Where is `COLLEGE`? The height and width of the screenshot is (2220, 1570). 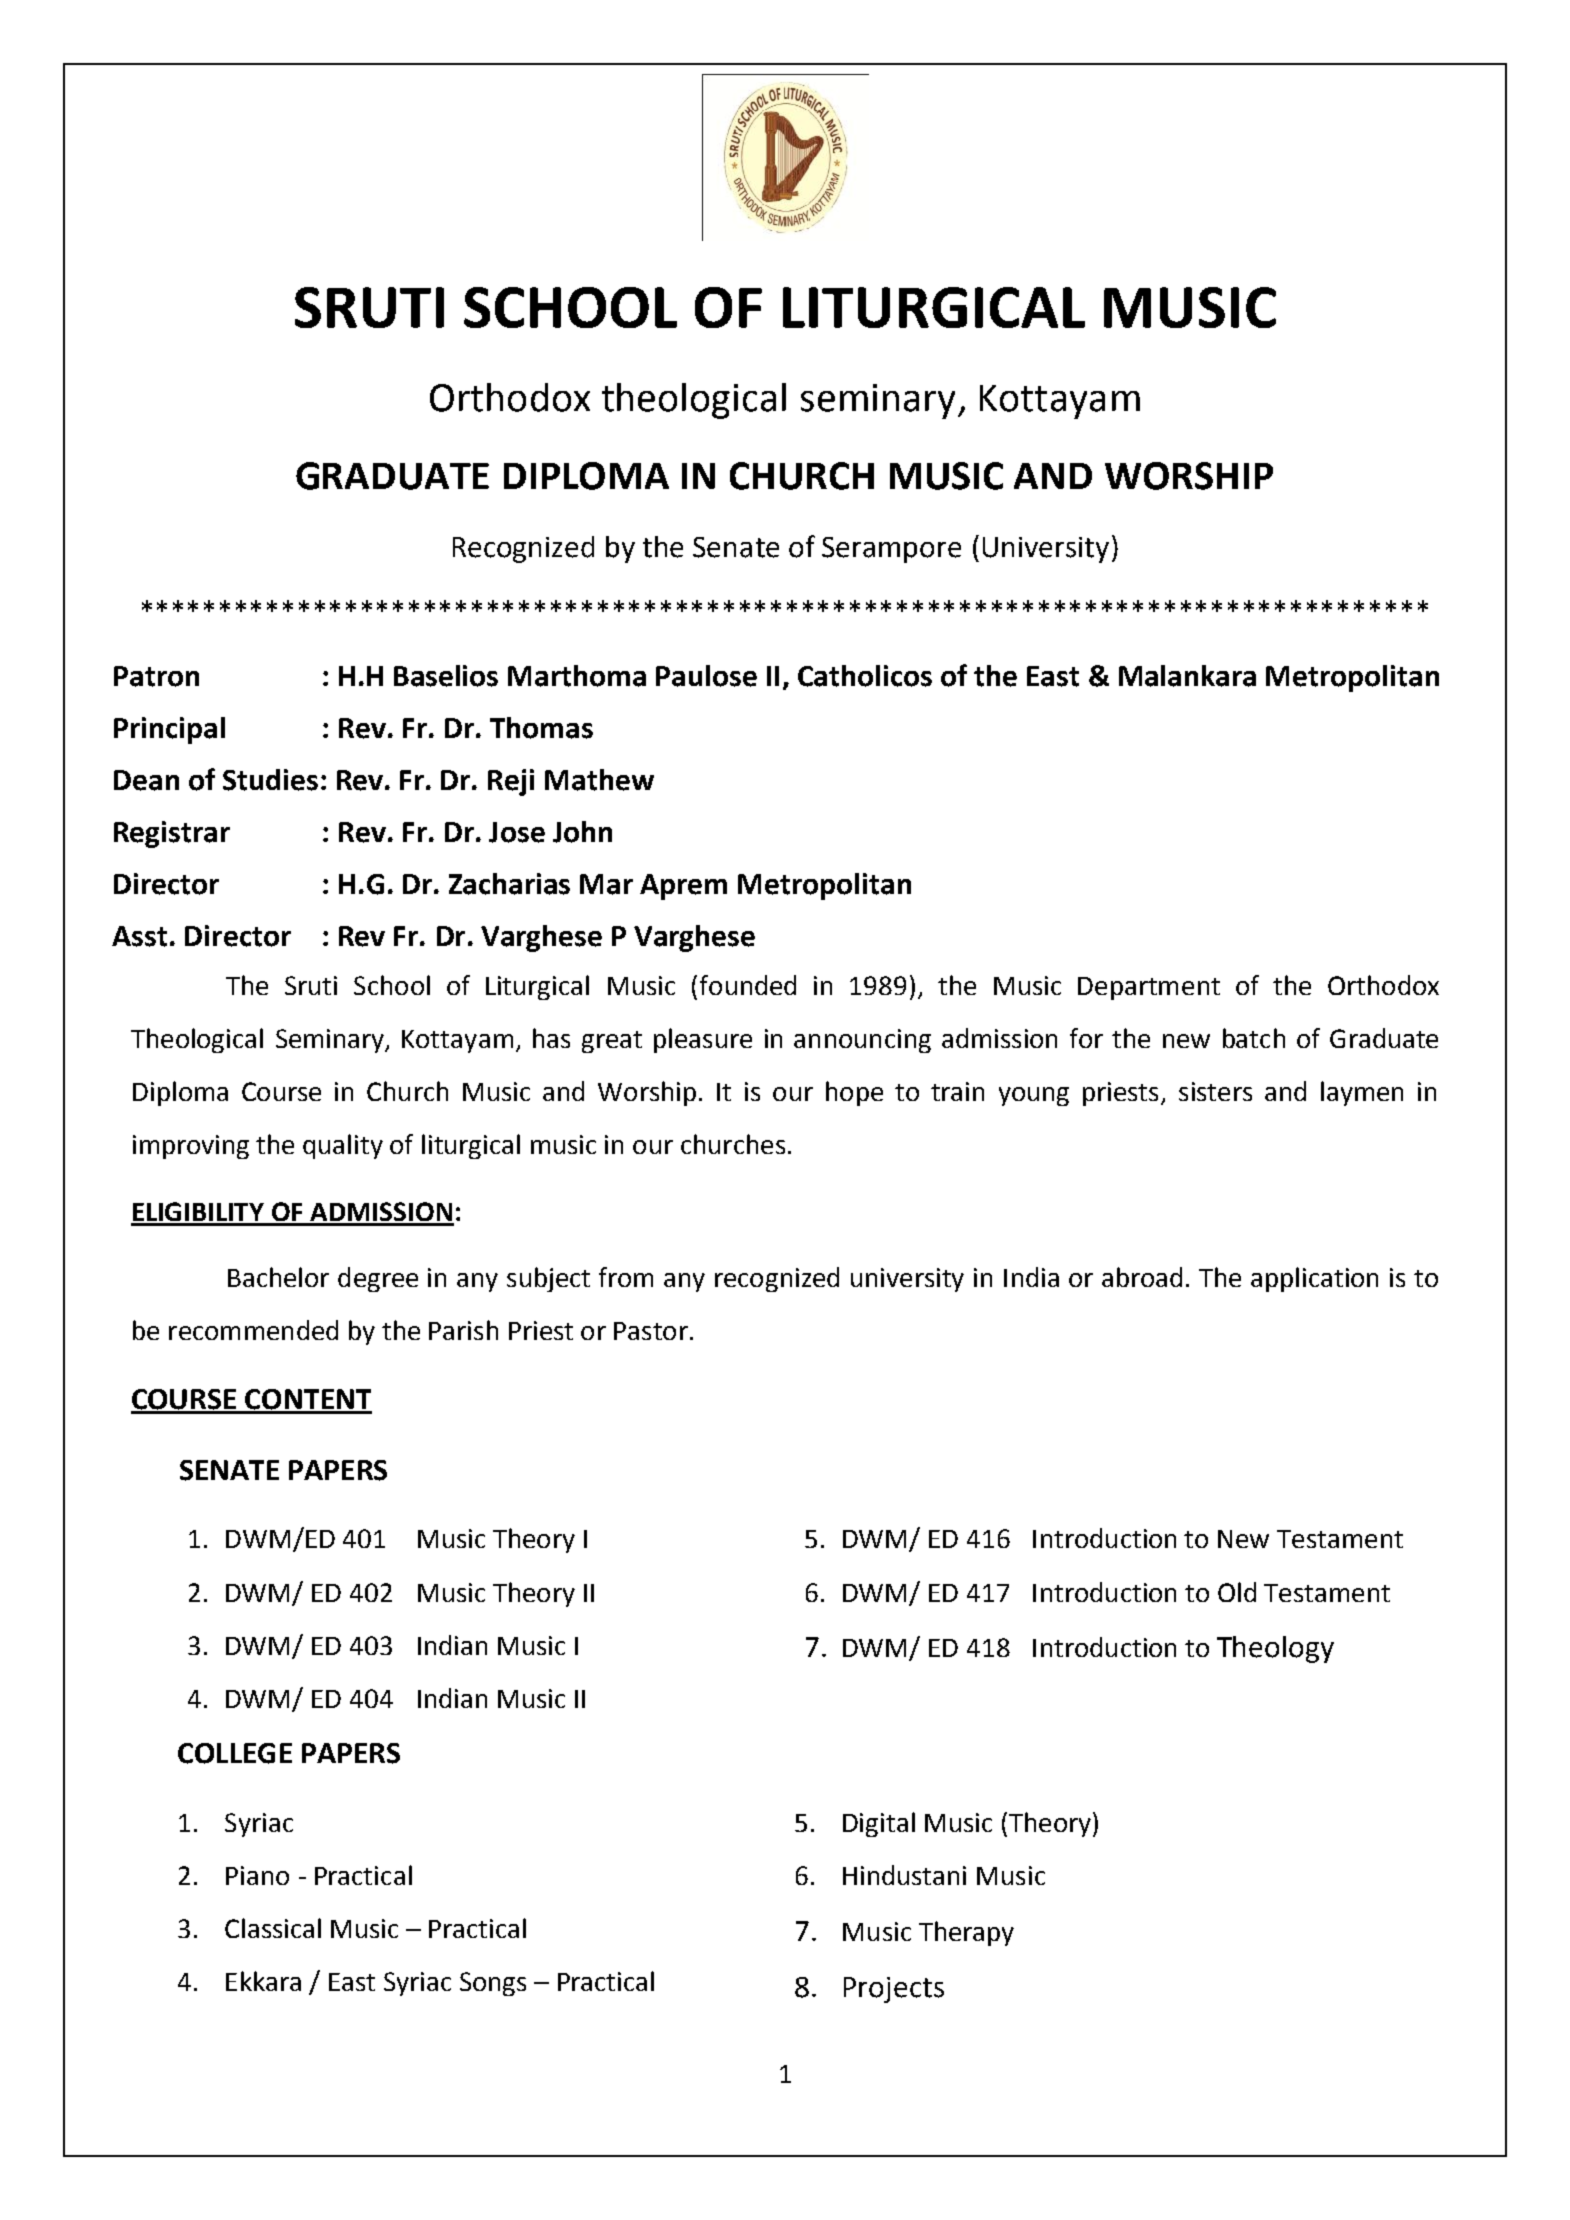 COLLEGE is located at coordinates (235, 1753).
